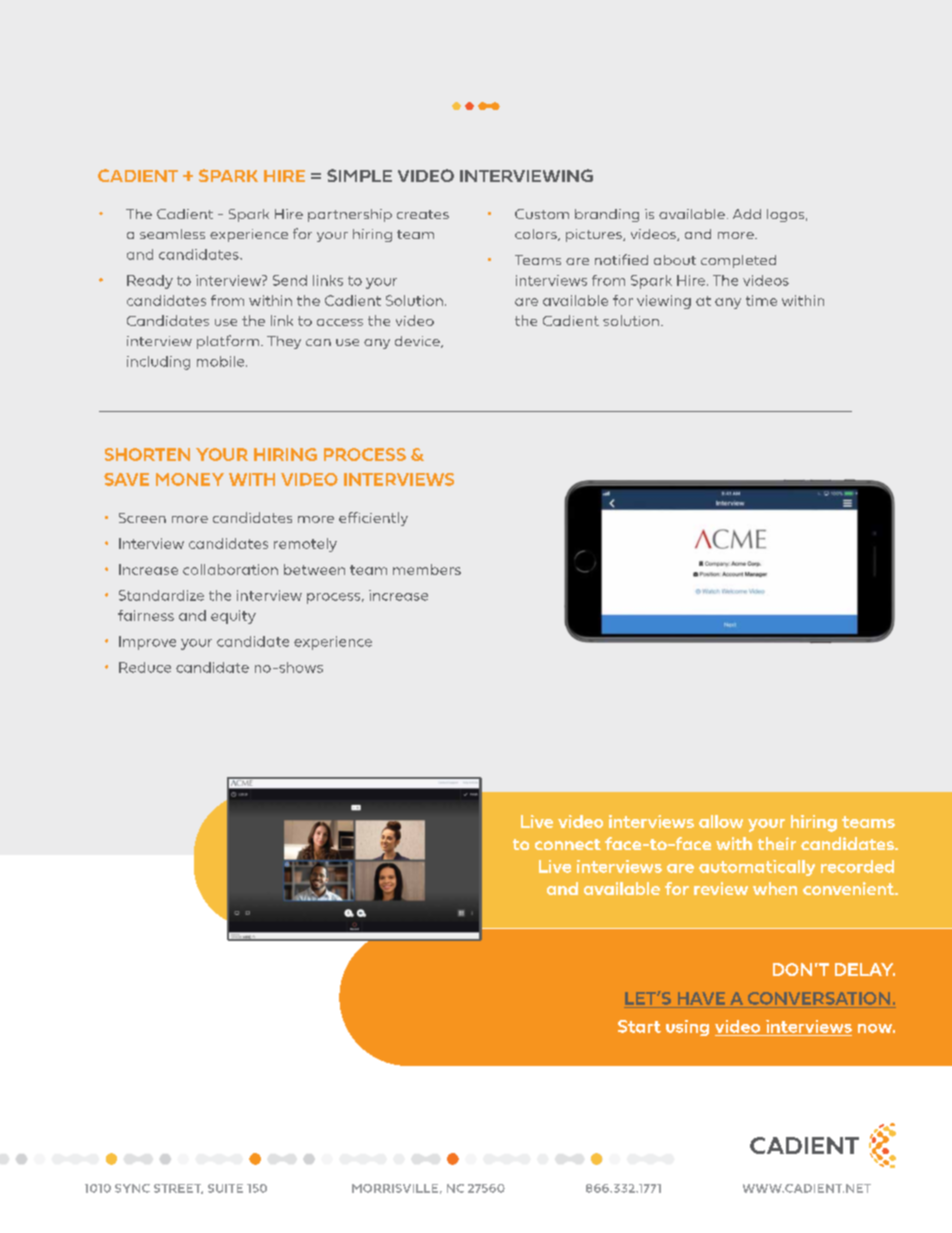 This screenshot has width=952, height=1233. Describe the element at coordinates (542, 214) in the screenshot. I see `Custom` at that location.
